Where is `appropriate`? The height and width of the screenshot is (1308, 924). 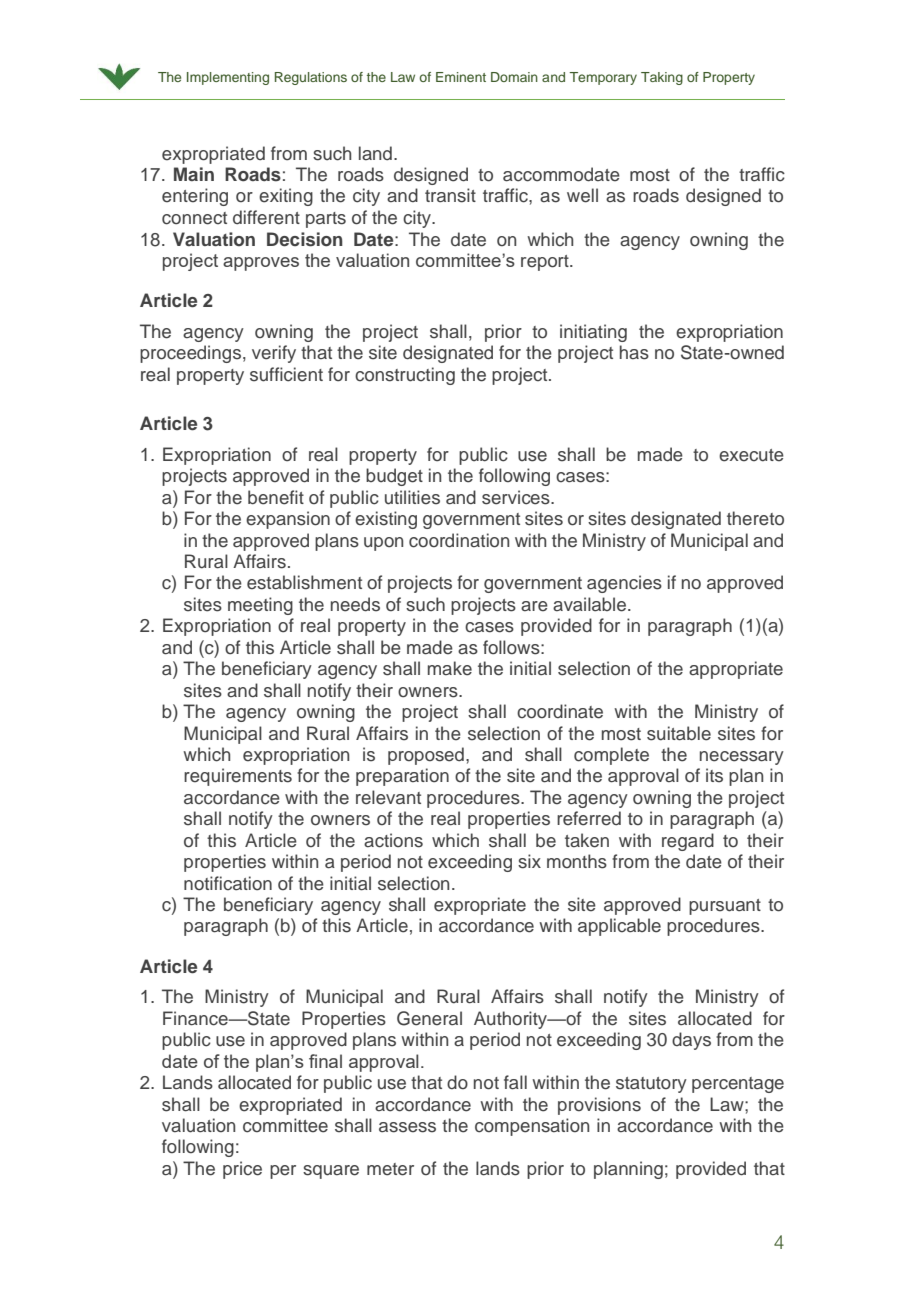
appropriate is located at coordinates (736, 670).
